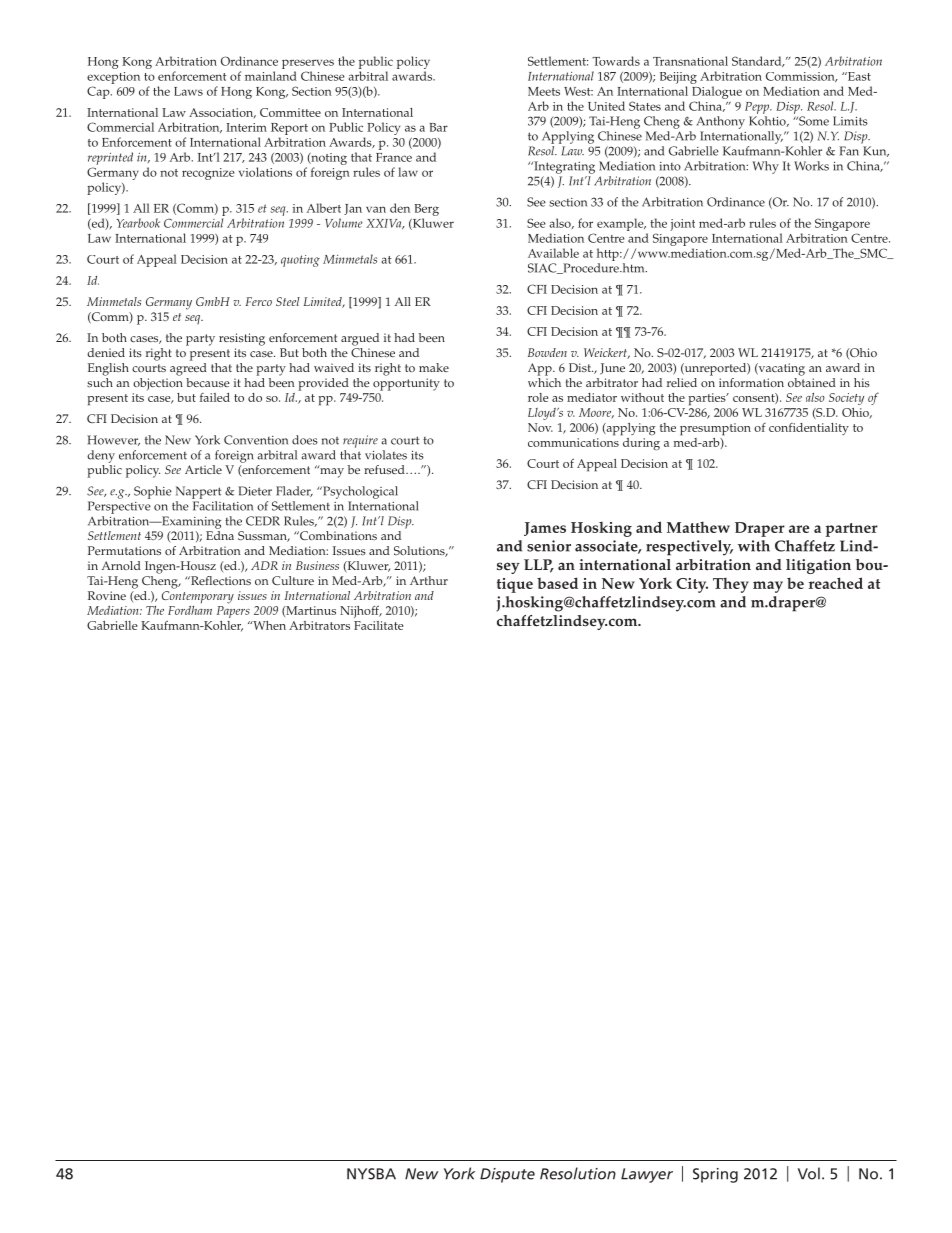 The image size is (952, 1233). Describe the element at coordinates (188, 91) in the screenshot. I see `Laws` at that location.
